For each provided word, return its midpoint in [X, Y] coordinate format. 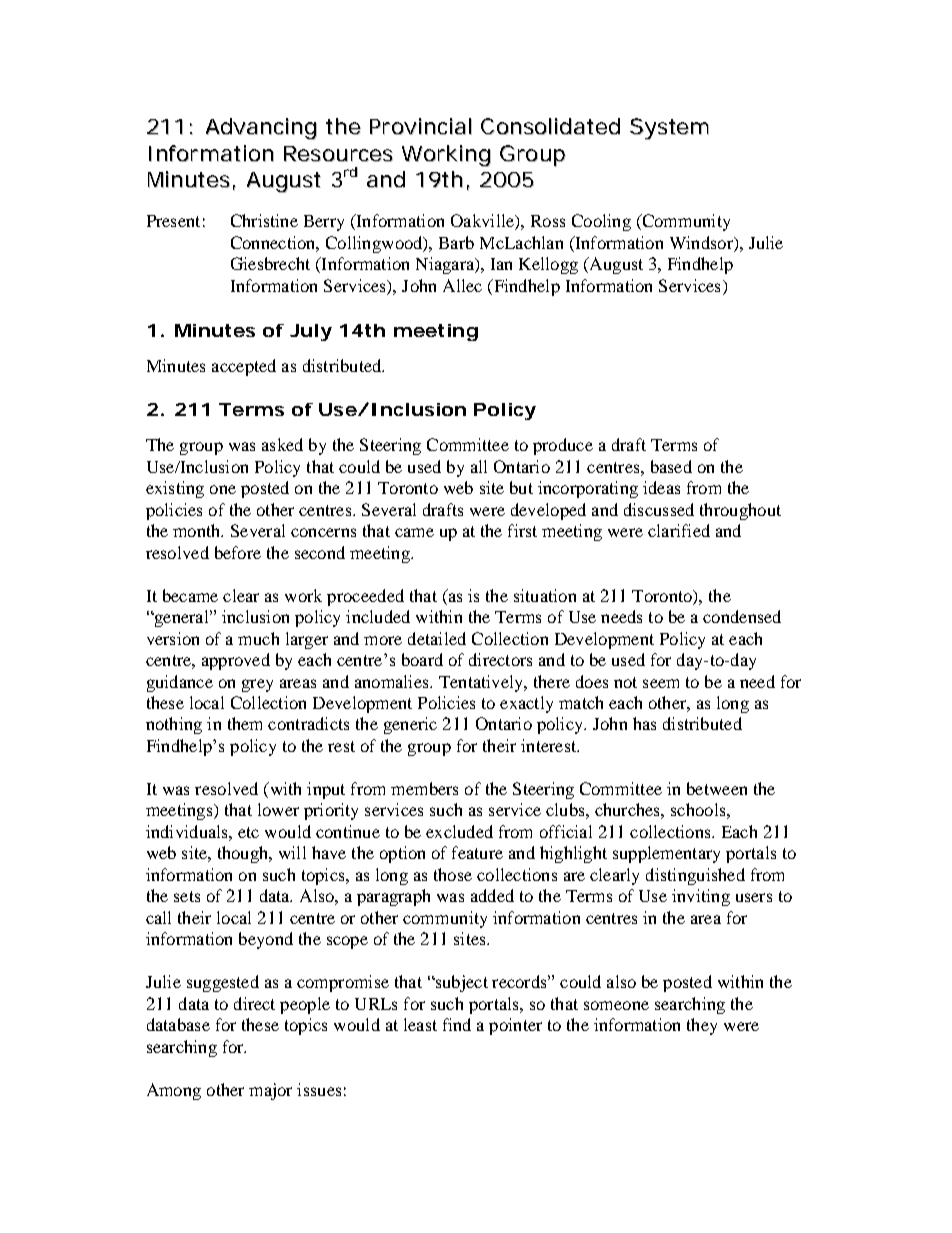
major [270, 1091]
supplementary [666, 854]
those [453, 874]
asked [282, 444]
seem [661, 683]
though [244, 854]
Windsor [702, 244]
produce [563, 446]
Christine [264, 220]
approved [236, 661]
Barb [456, 242]
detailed [437, 638]
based [671, 466]
